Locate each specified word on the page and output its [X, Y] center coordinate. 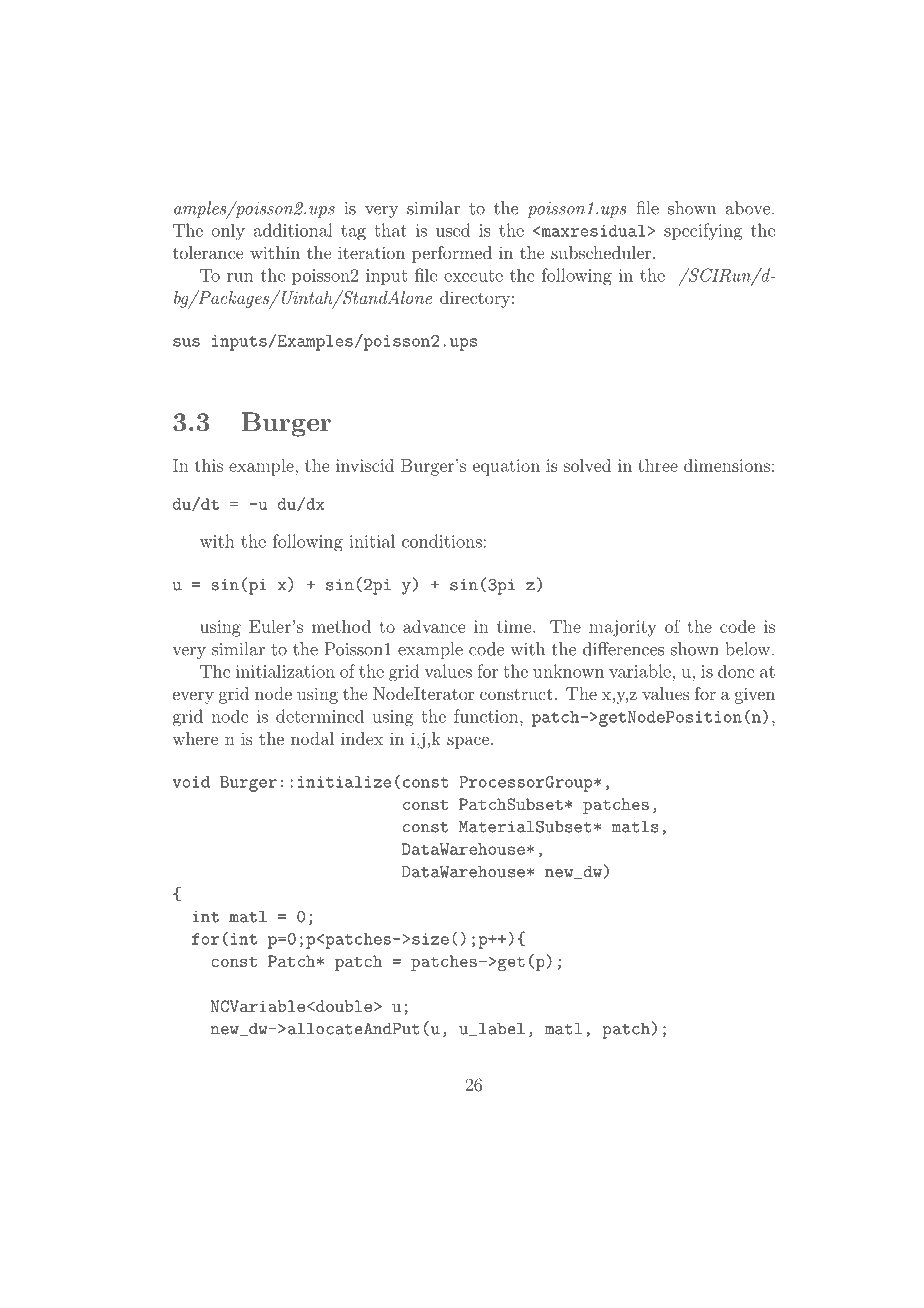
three [658, 465]
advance [434, 626]
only [228, 232]
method [341, 626]
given [755, 695]
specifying [703, 232]
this [209, 465]
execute [473, 276]
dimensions [727, 465]
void [191, 782]
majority [622, 628]
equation [506, 467]
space [468, 742]
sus [186, 342]
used [453, 230]
